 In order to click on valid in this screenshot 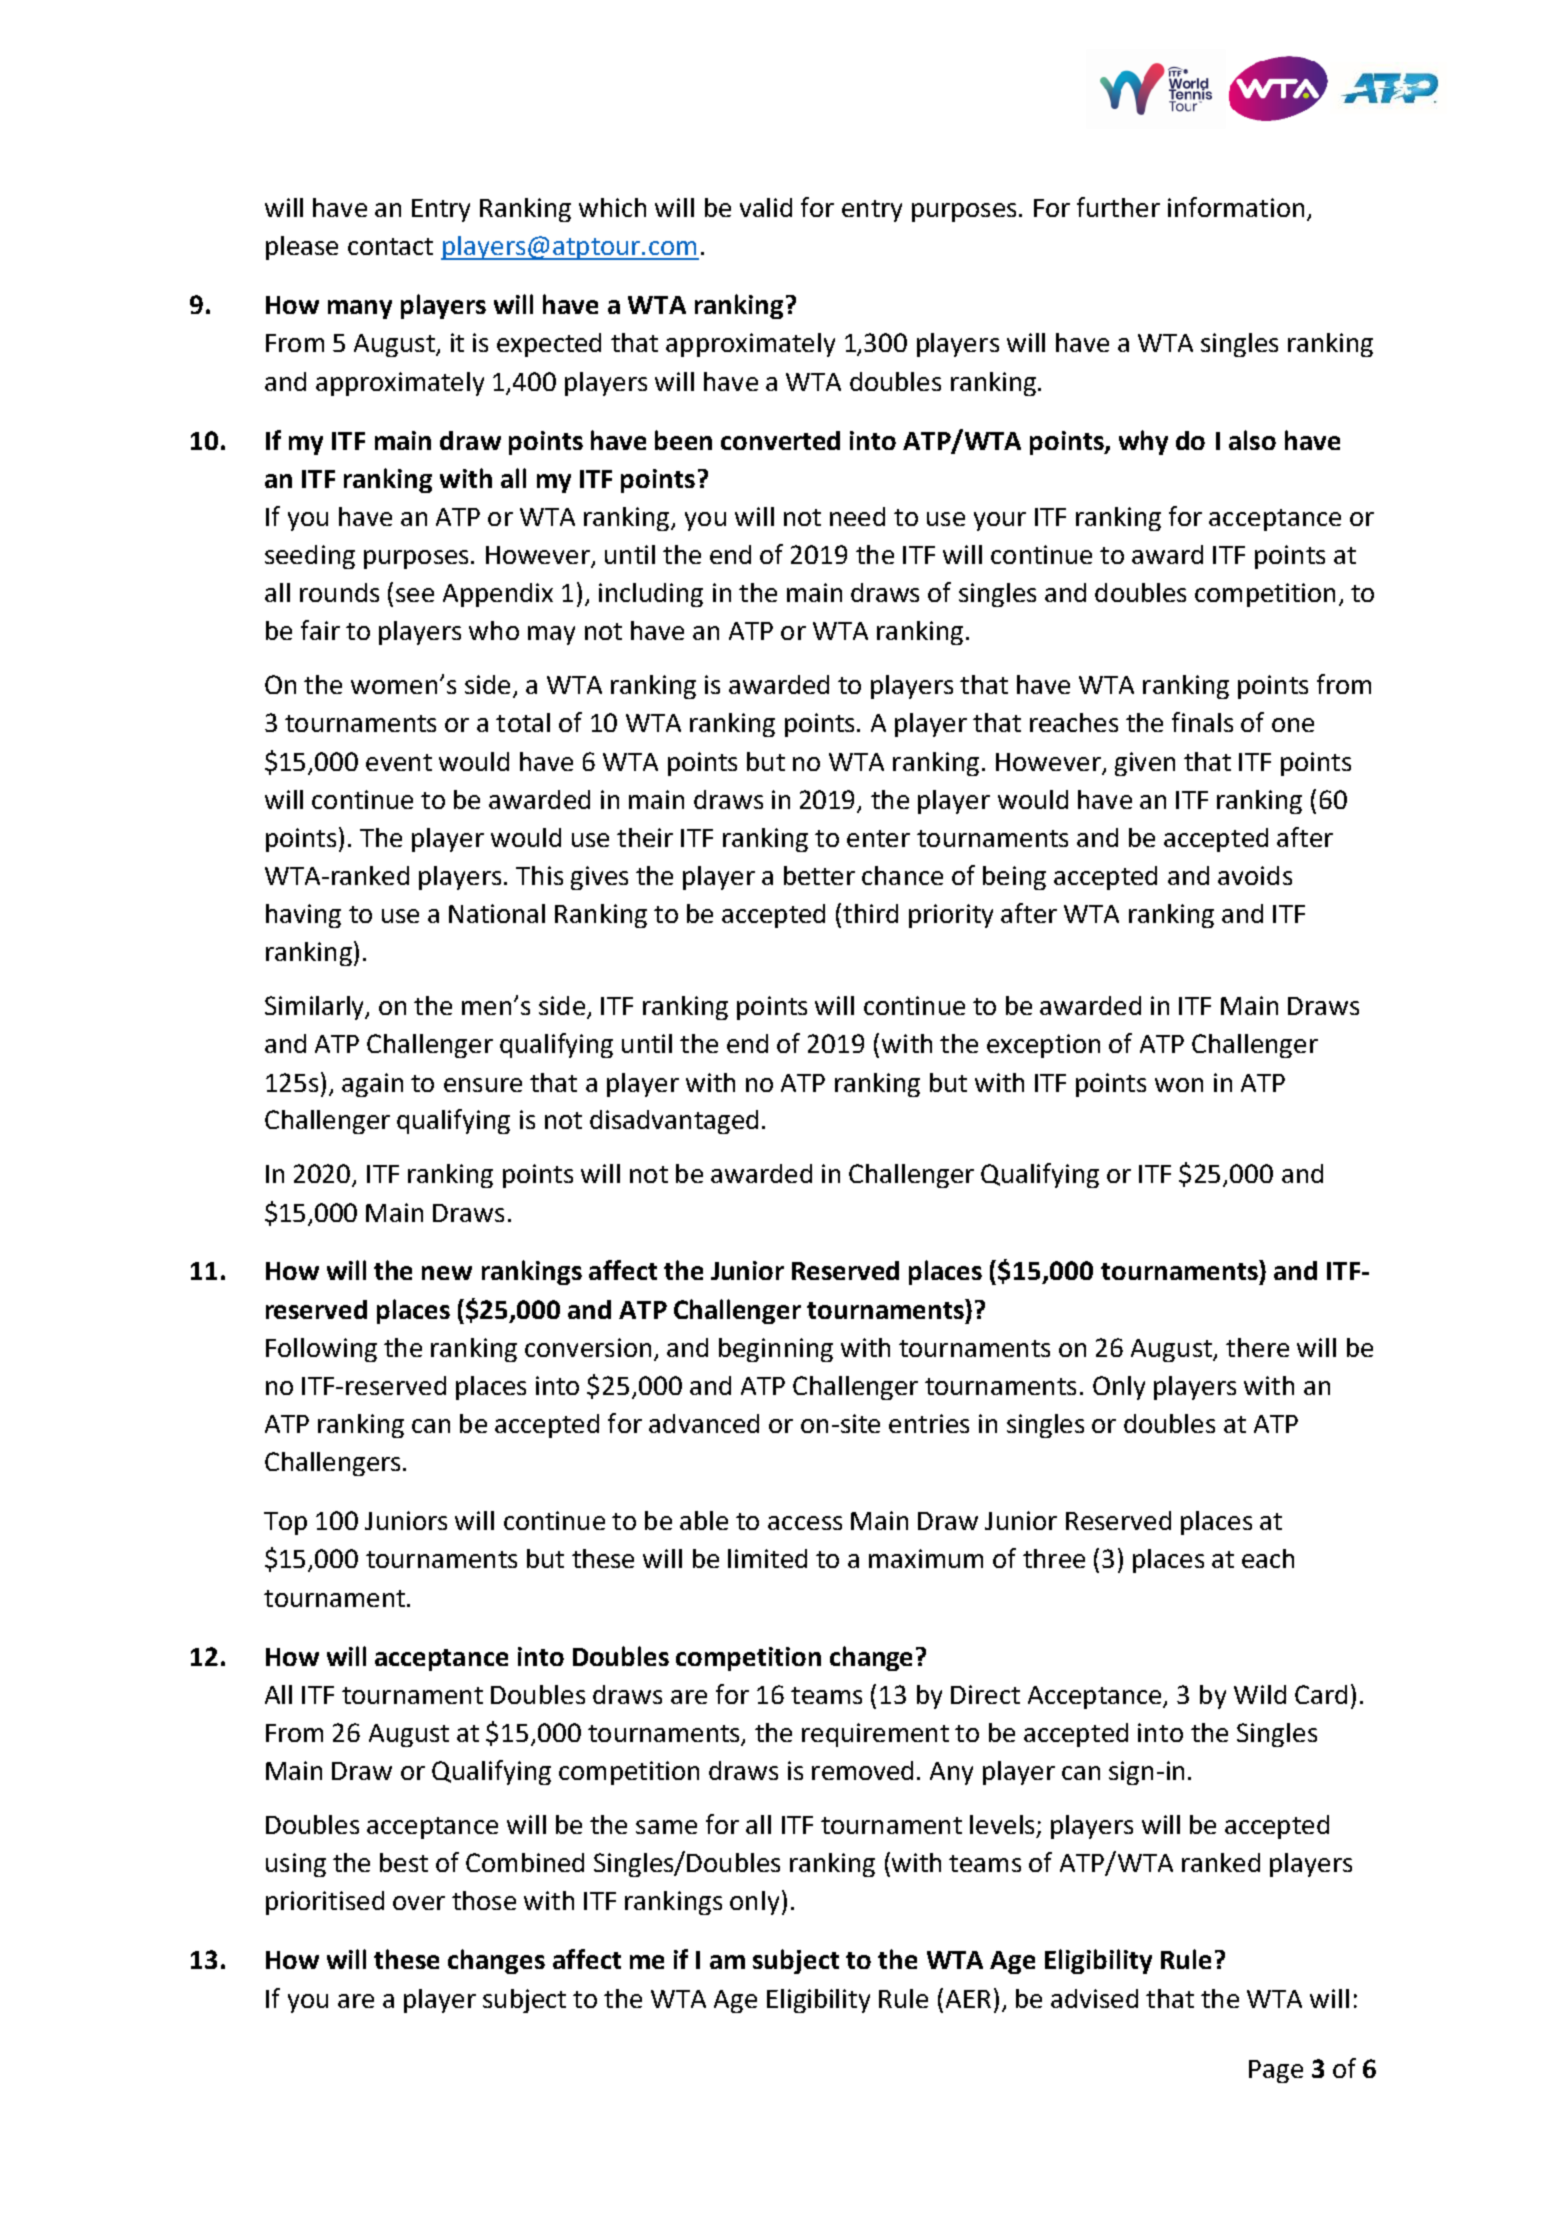, I will do `click(766, 207)`.
